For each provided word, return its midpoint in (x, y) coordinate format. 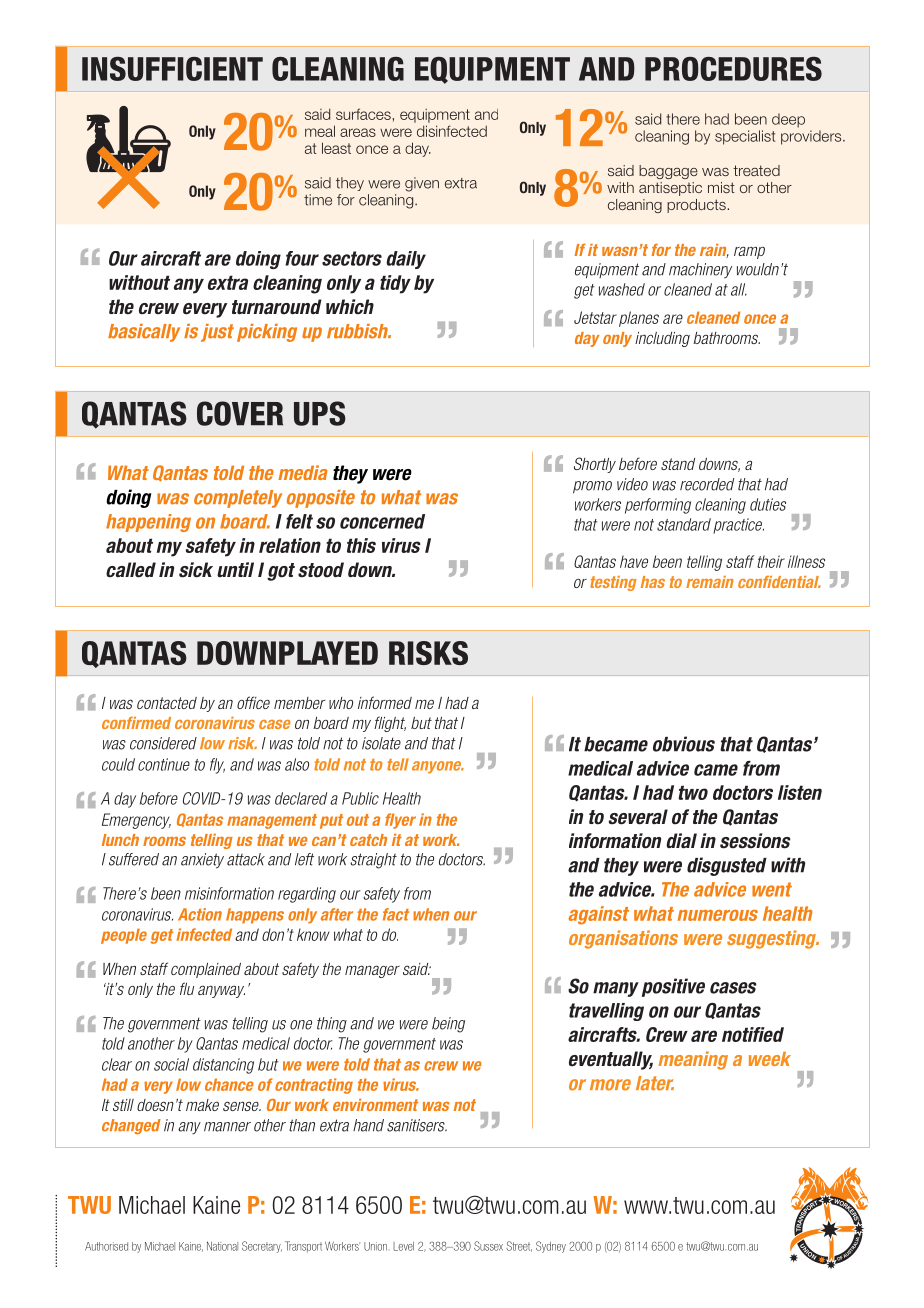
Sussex (488, 1246)
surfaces (363, 114)
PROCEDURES (733, 69)
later (655, 1083)
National (222, 1246)
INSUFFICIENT (172, 69)
